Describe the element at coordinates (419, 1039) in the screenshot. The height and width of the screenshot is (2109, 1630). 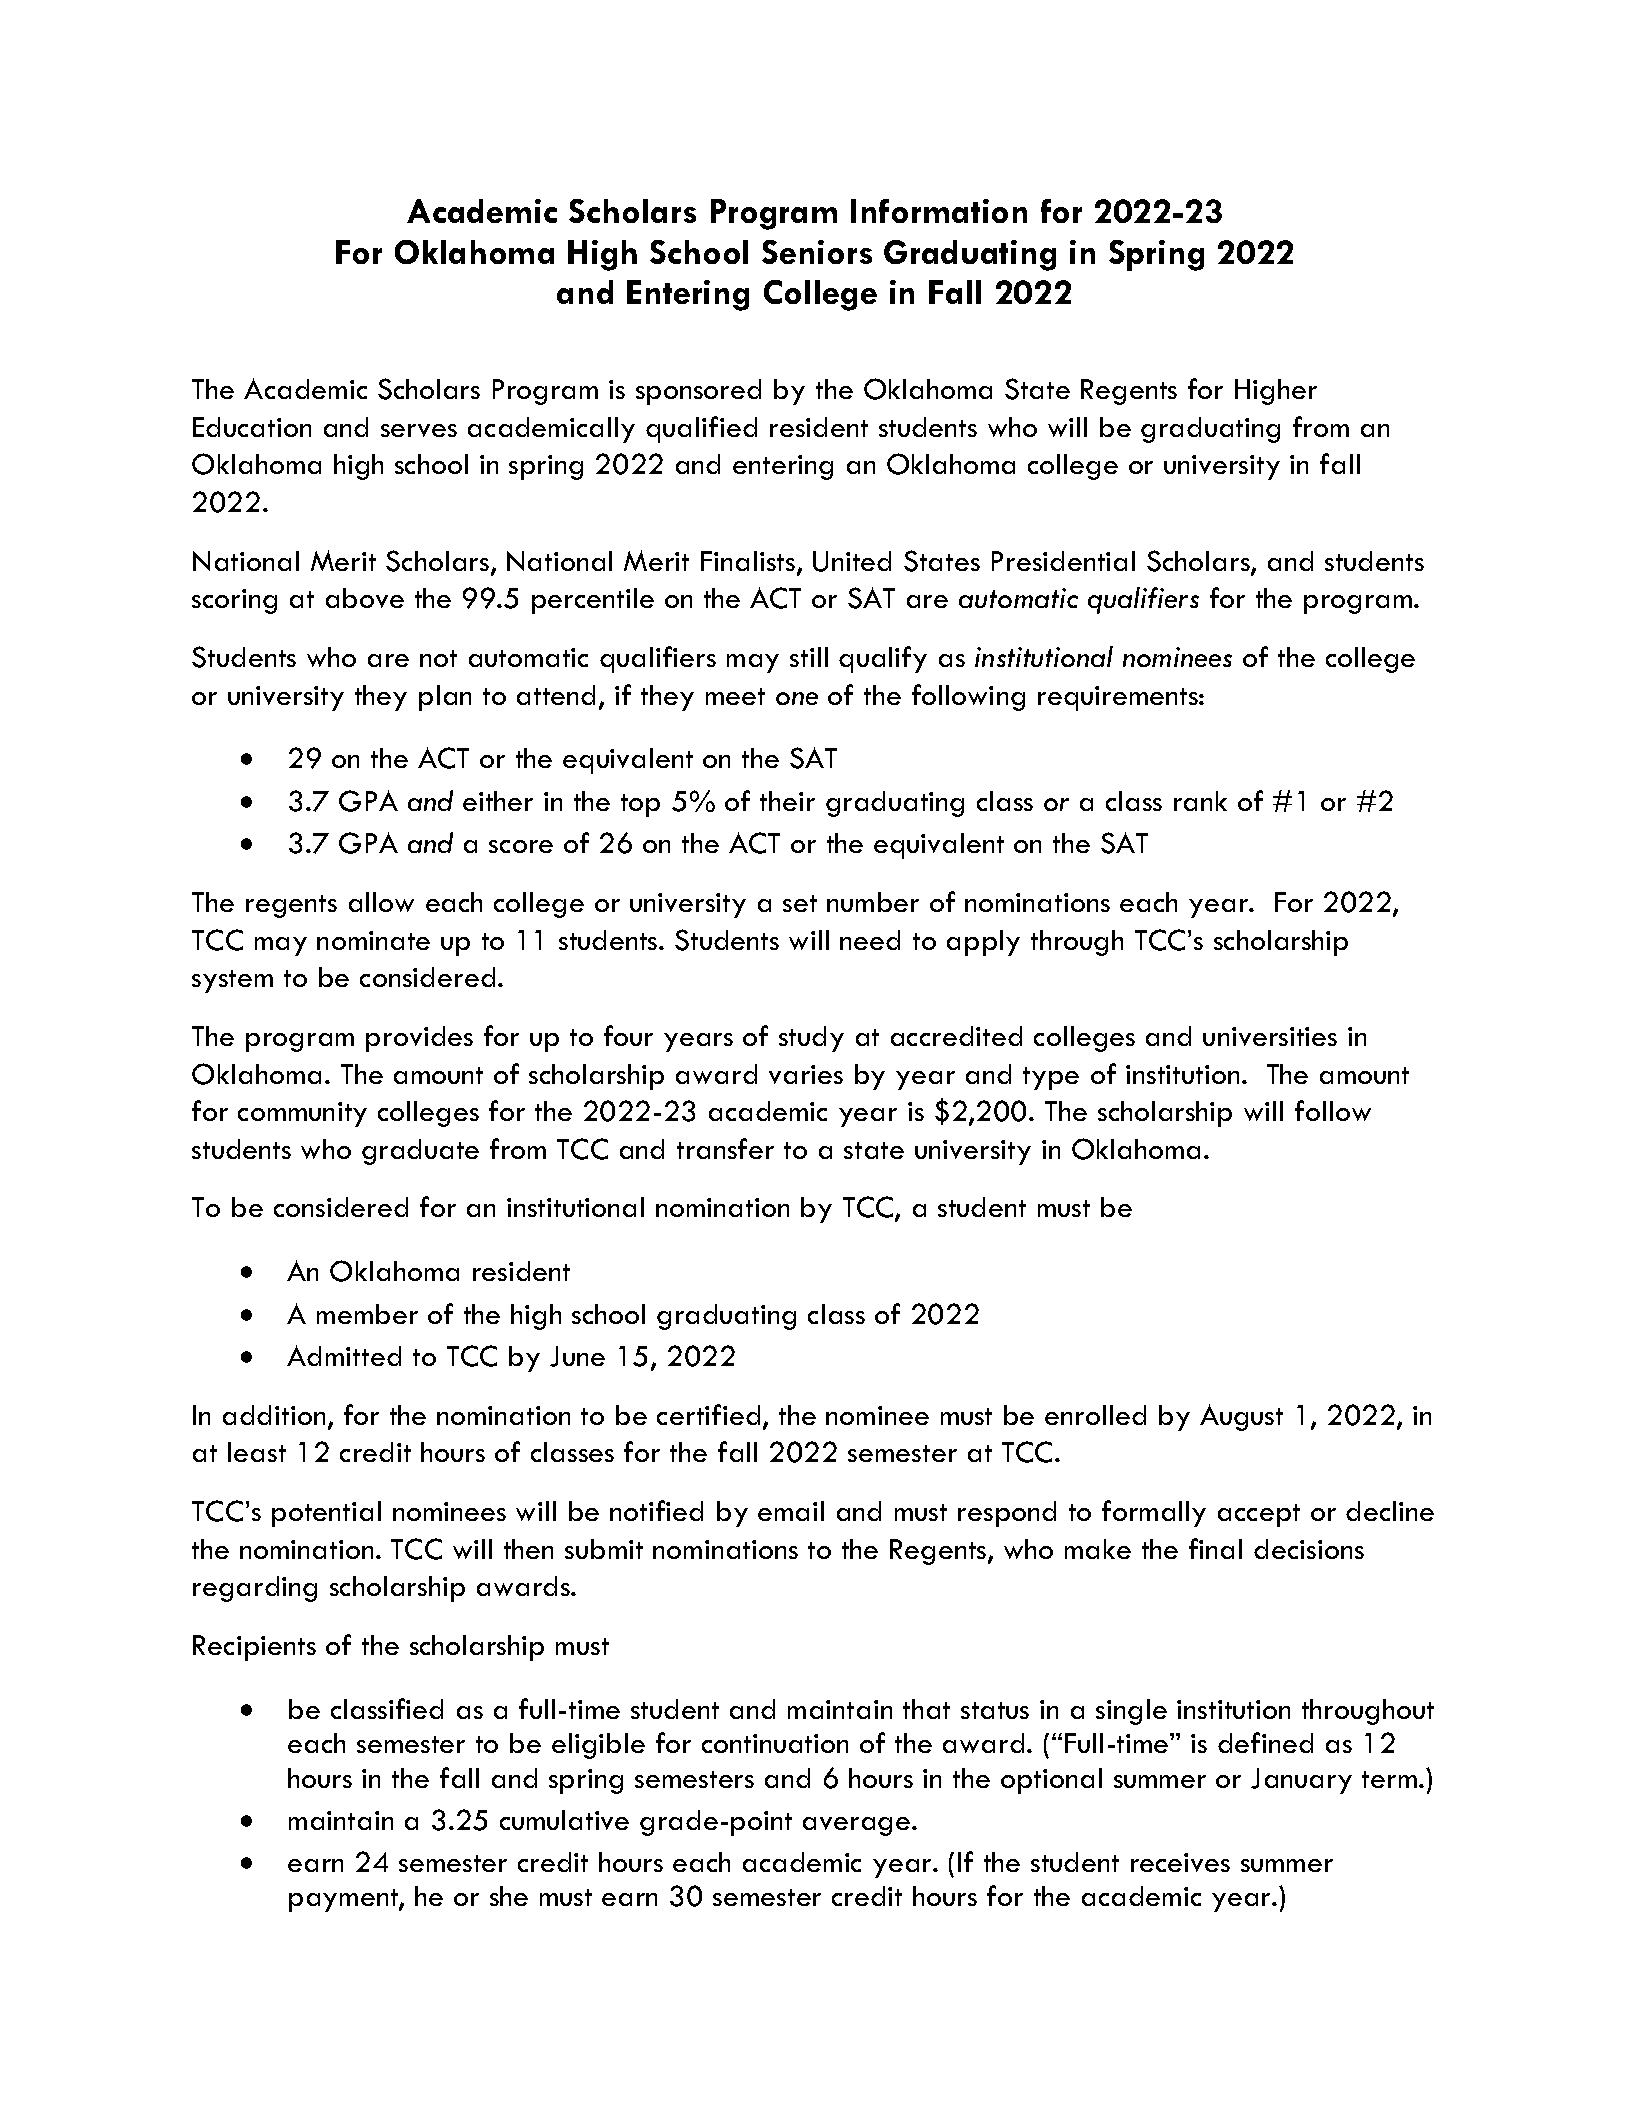
I see `provides` at that location.
